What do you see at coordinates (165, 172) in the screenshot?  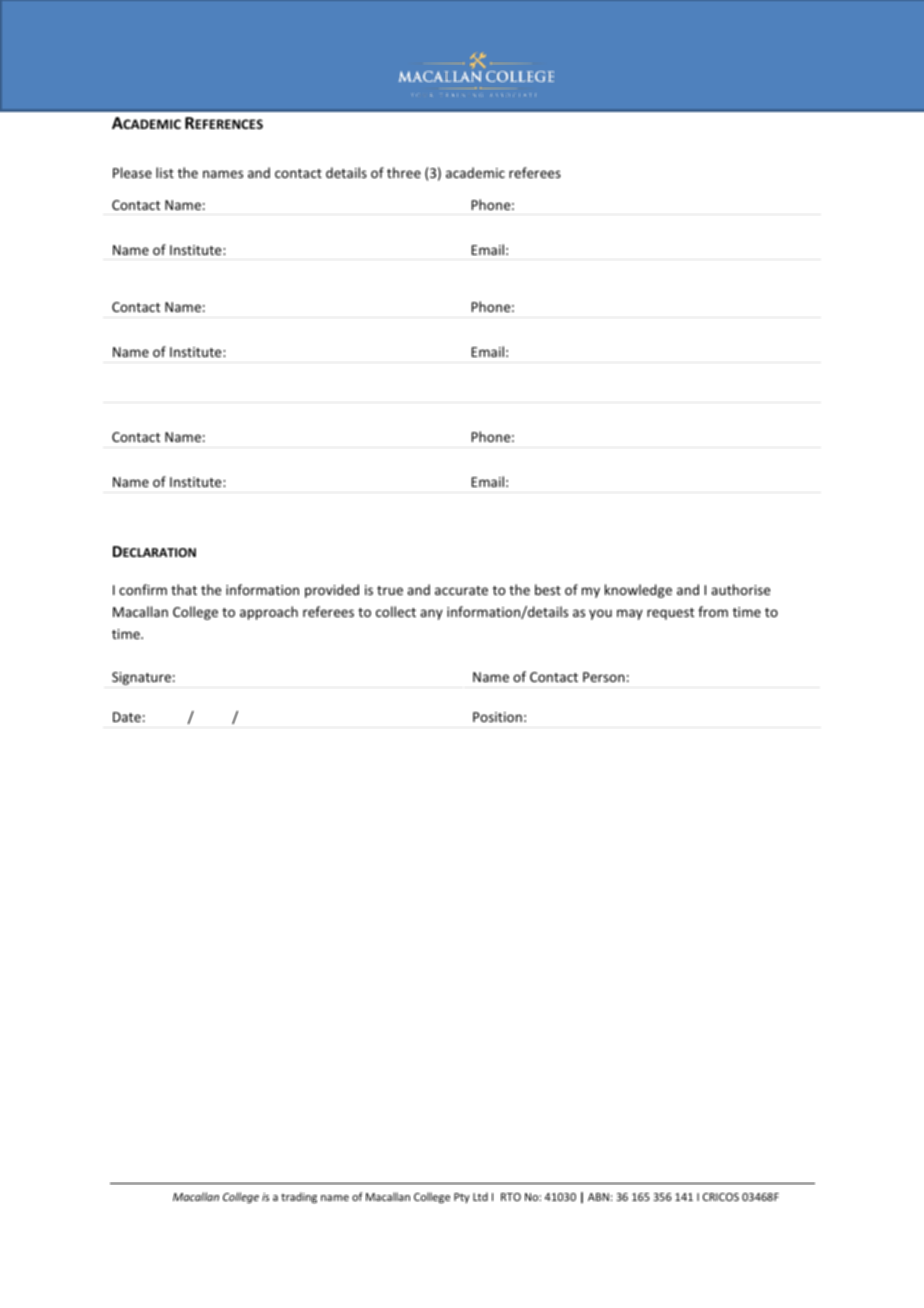 I see `list` at bounding box center [165, 172].
